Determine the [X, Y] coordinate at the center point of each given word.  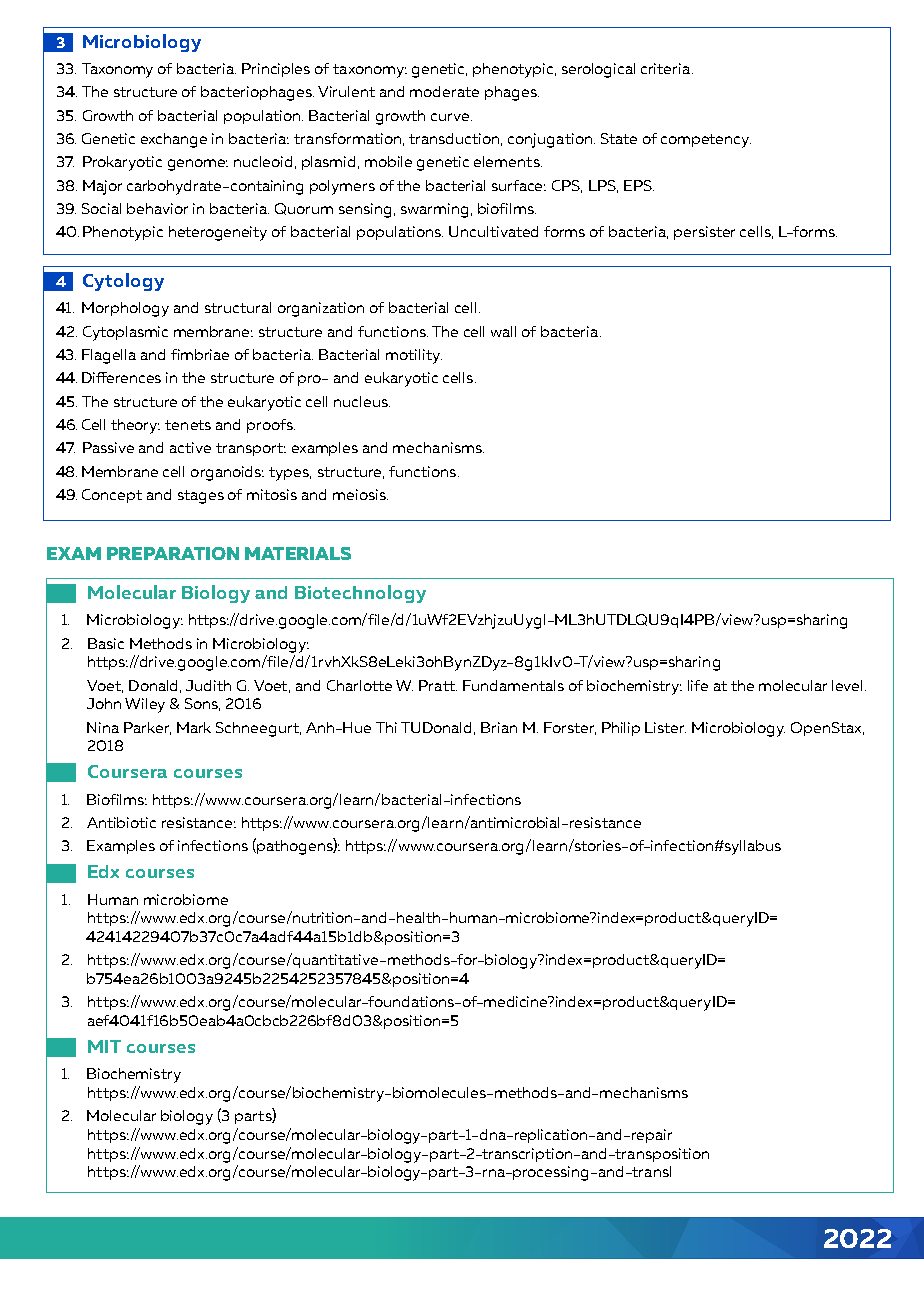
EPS [639, 185]
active [190, 447]
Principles [276, 70]
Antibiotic [121, 822]
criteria [667, 68]
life [698, 685]
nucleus [362, 401]
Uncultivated [493, 231]
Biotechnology [360, 594]
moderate [444, 91]
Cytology [123, 282]
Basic [106, 643]
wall [503, 331]
